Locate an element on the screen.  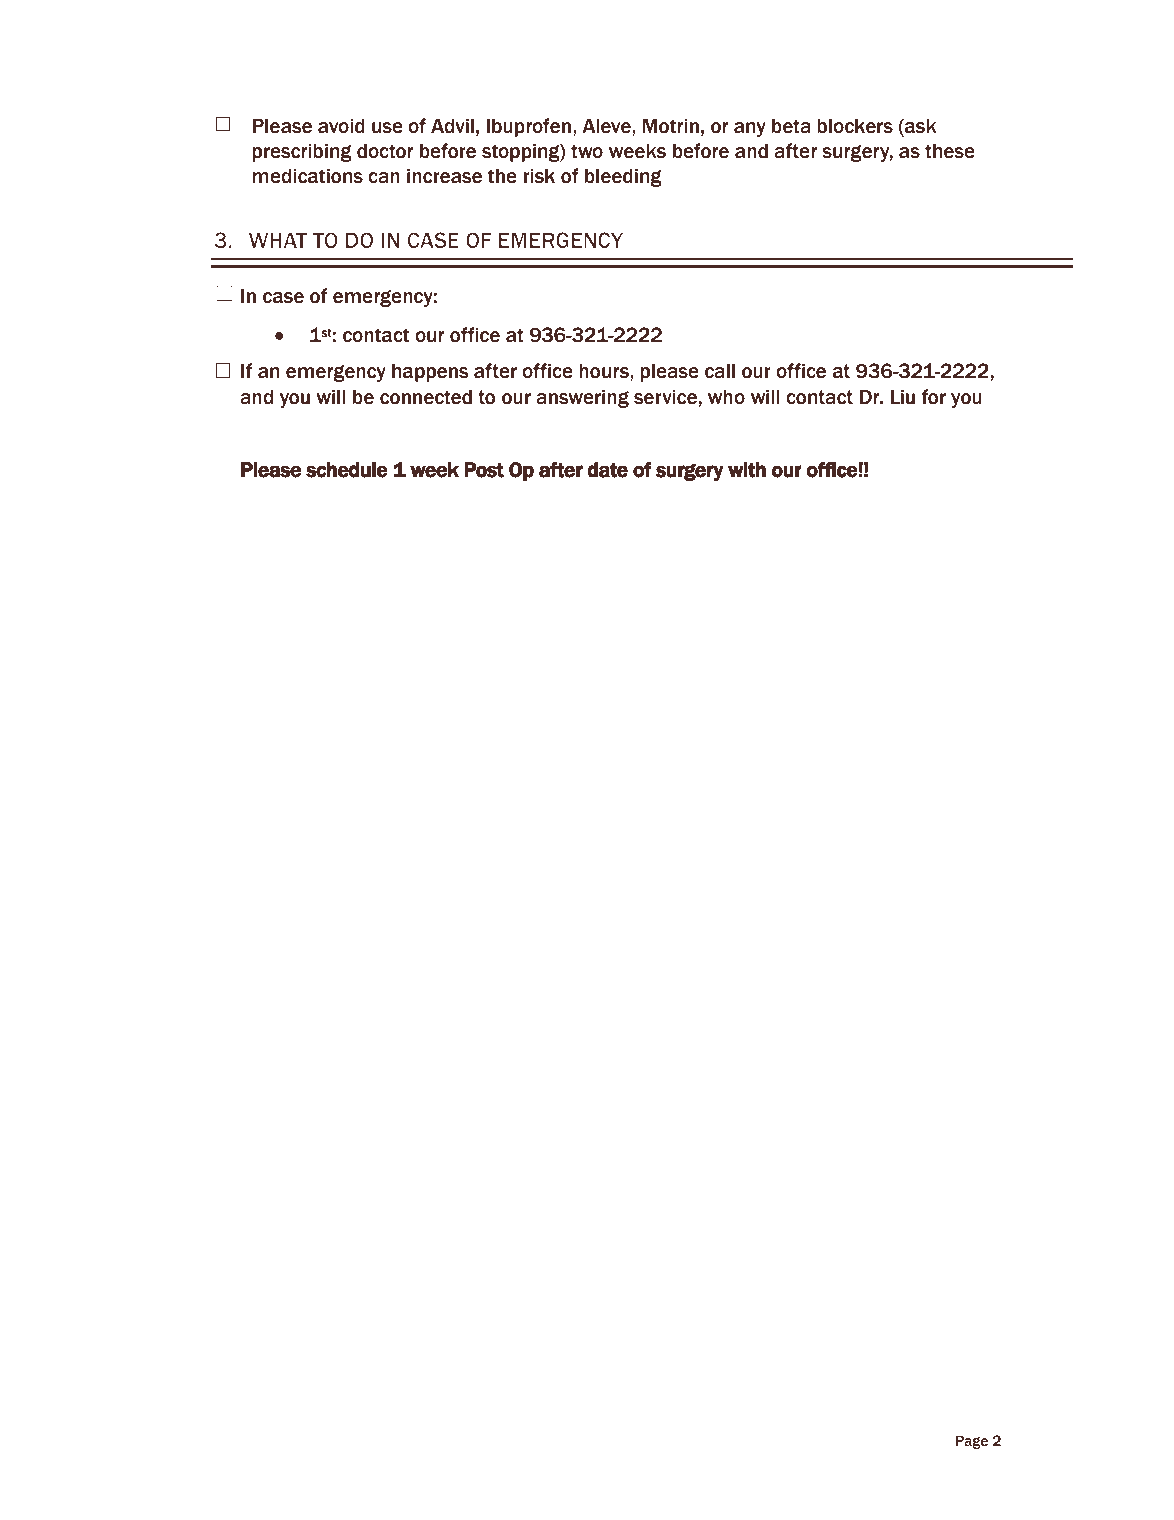
date is located at coordinates (607, 470).
